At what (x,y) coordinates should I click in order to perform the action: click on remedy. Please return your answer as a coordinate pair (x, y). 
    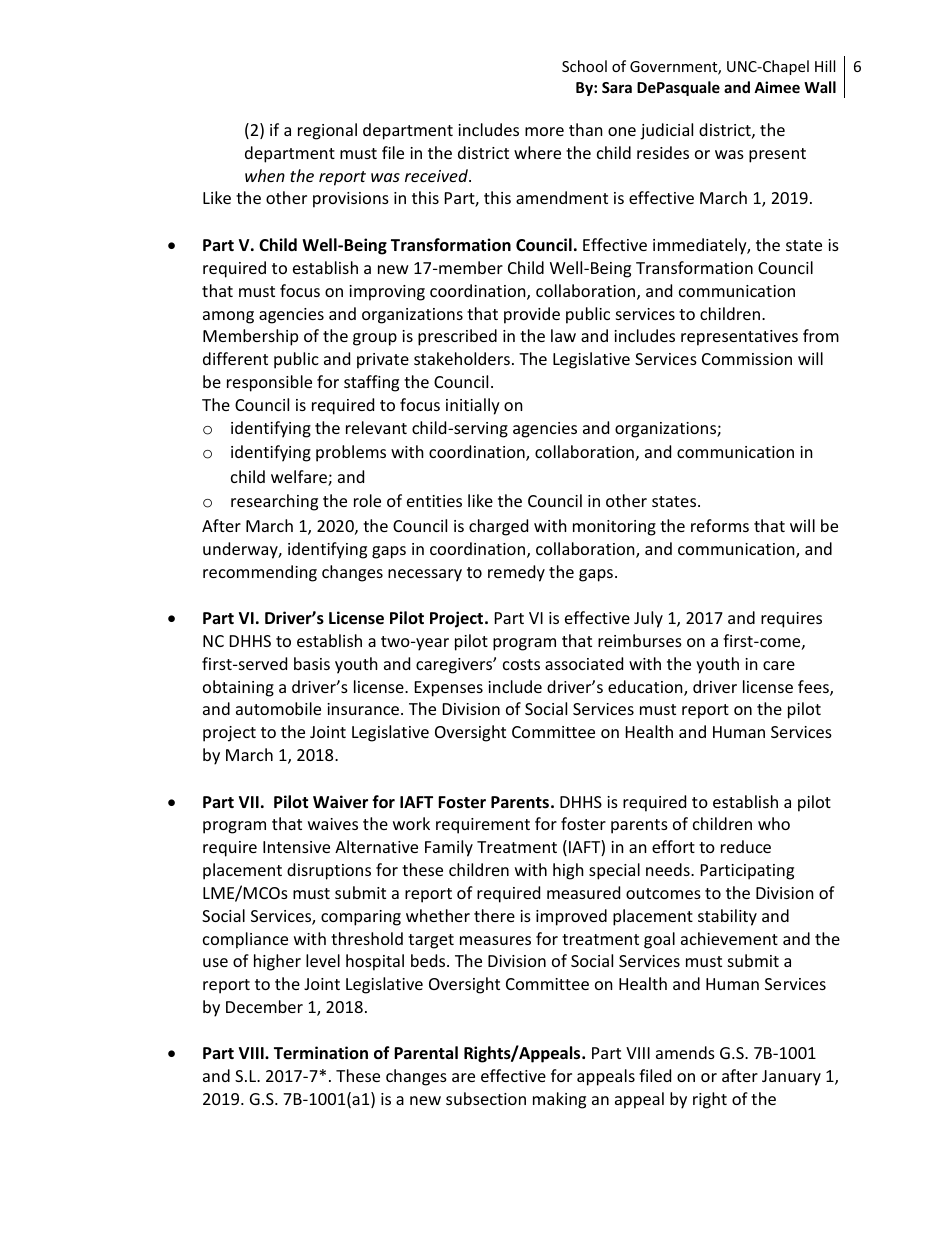
    Looking at the image, I should click on (516, 573).
